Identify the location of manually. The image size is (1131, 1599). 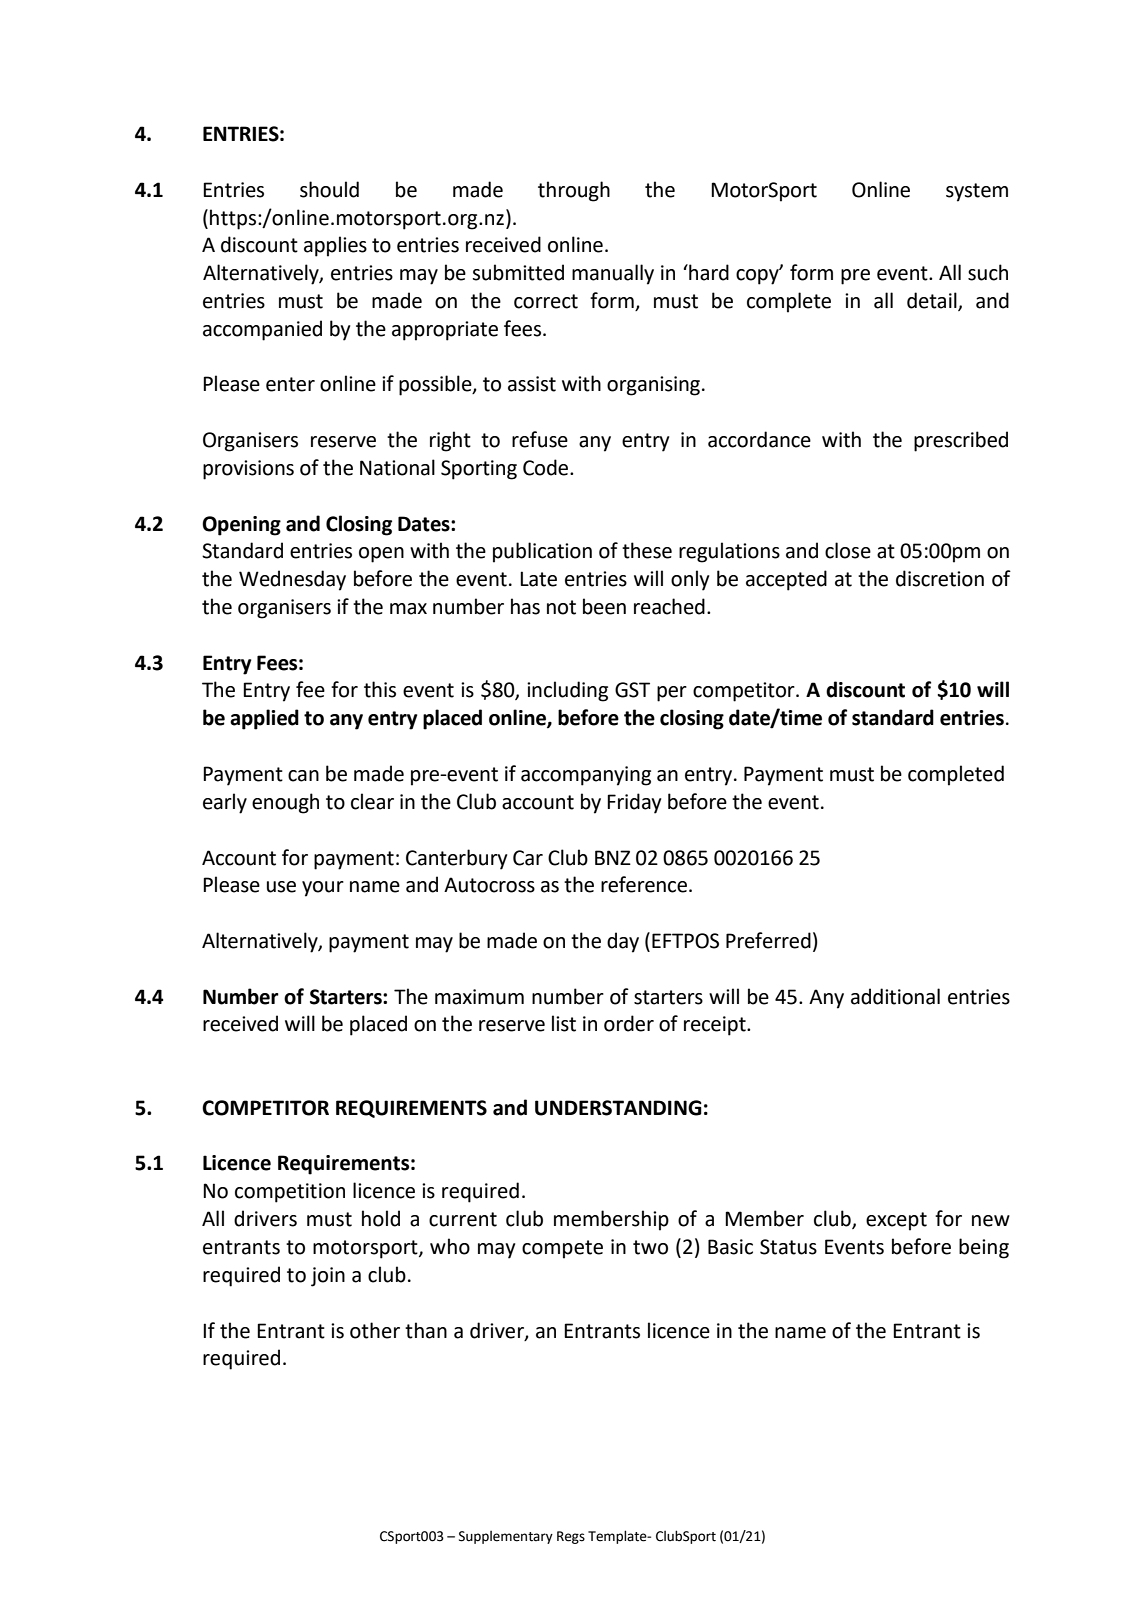
(613, 274).
